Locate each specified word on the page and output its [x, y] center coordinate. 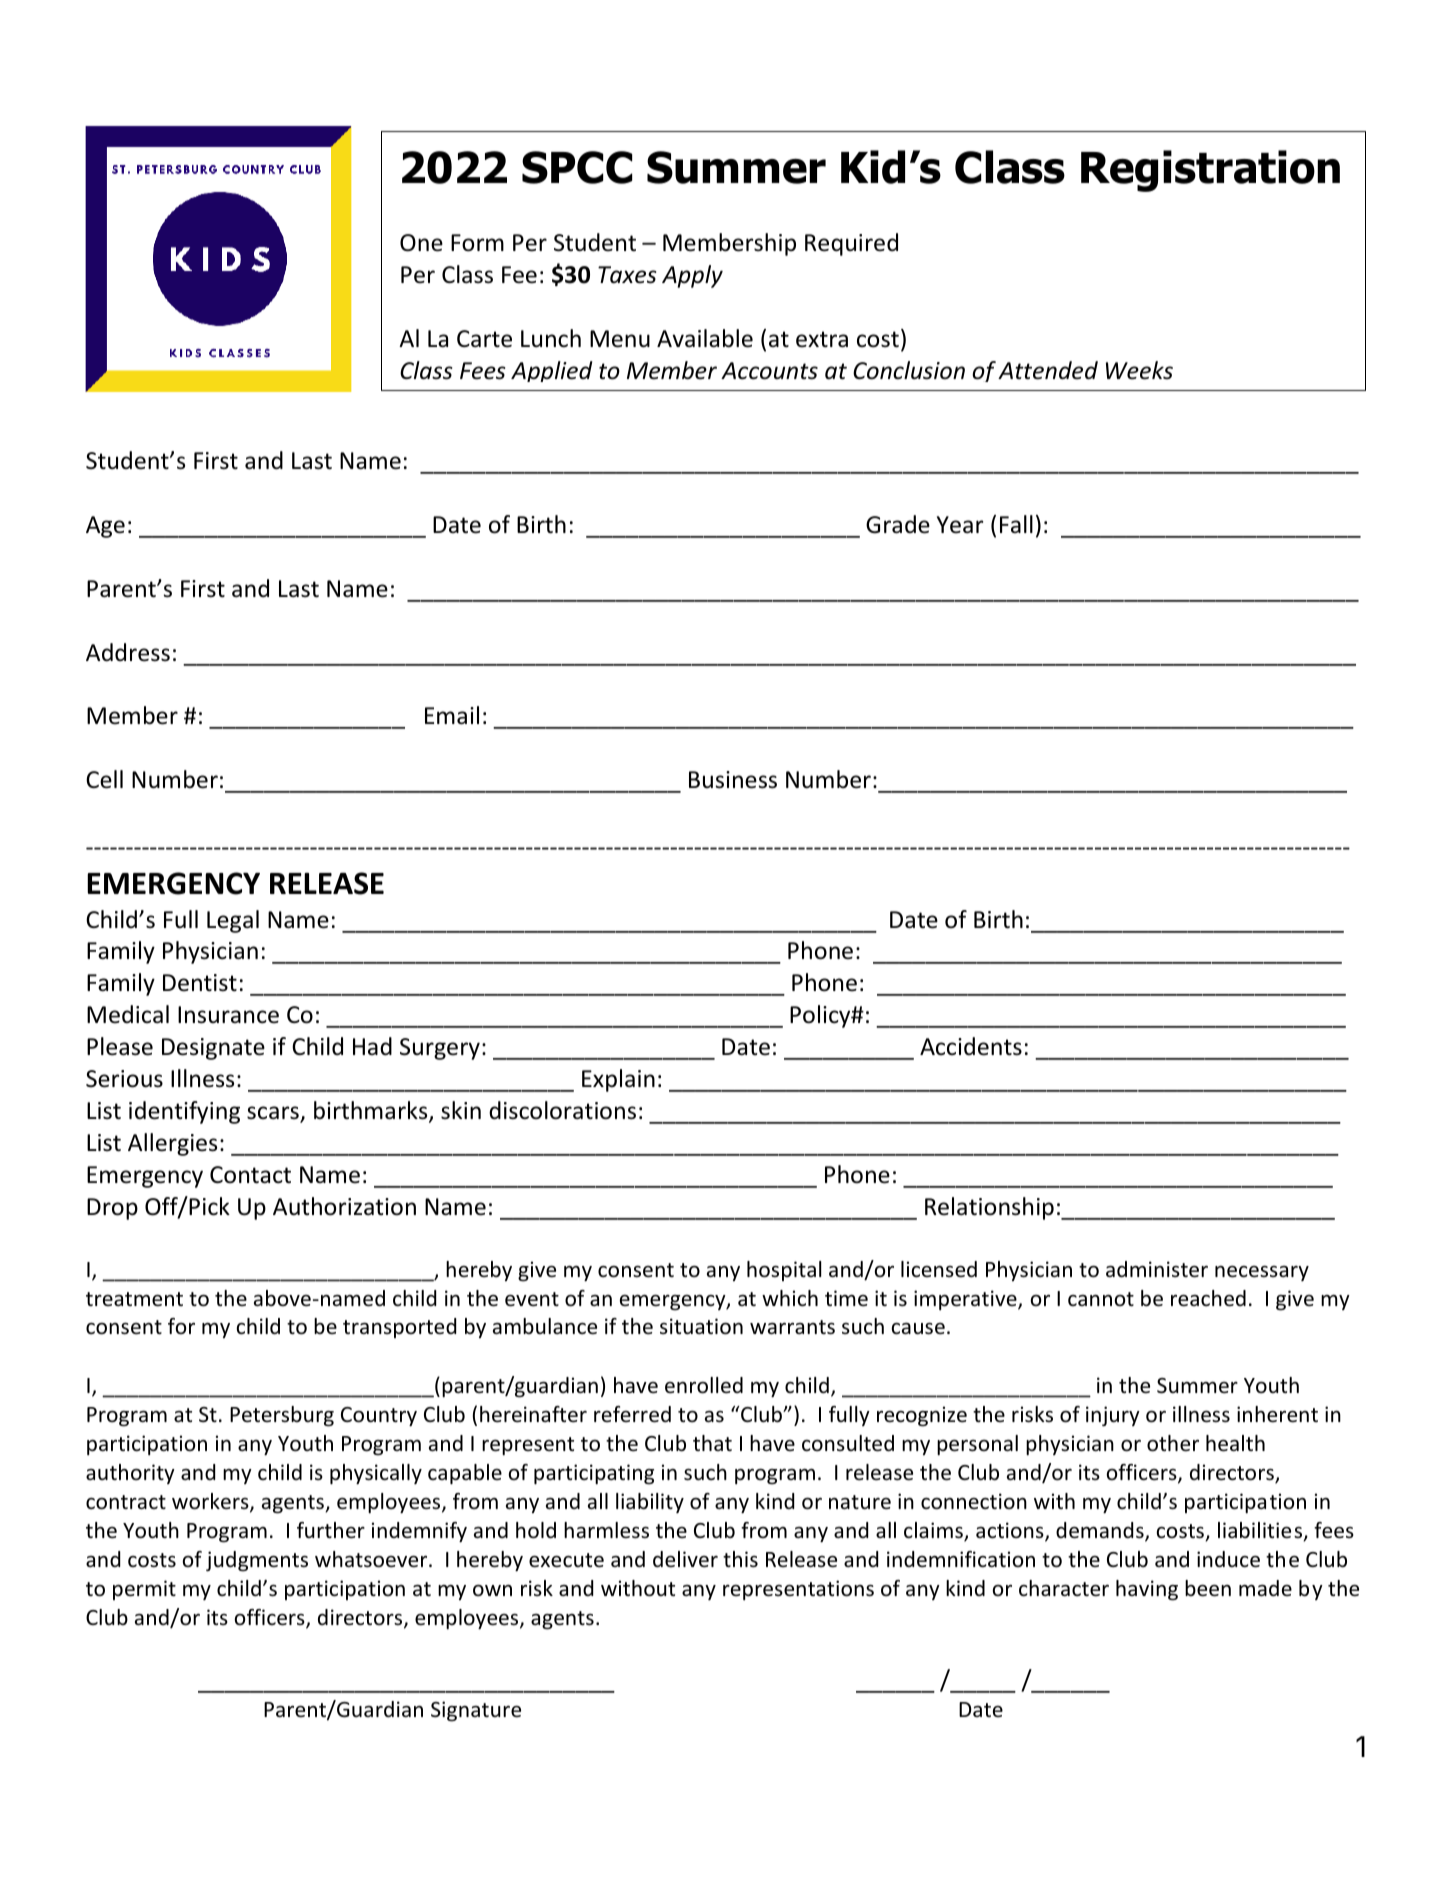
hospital [784, 1271]
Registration [1210, 171]
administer [1157, 1269]
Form [477, 243]
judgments [257, 1561]
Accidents [971, 1046]
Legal [233, 921]
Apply [692, 276]
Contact [250, 1175]
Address [128, 652]
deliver [685, 1559]
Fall [1016, 524]
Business [733, 780]
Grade [898, 524]
